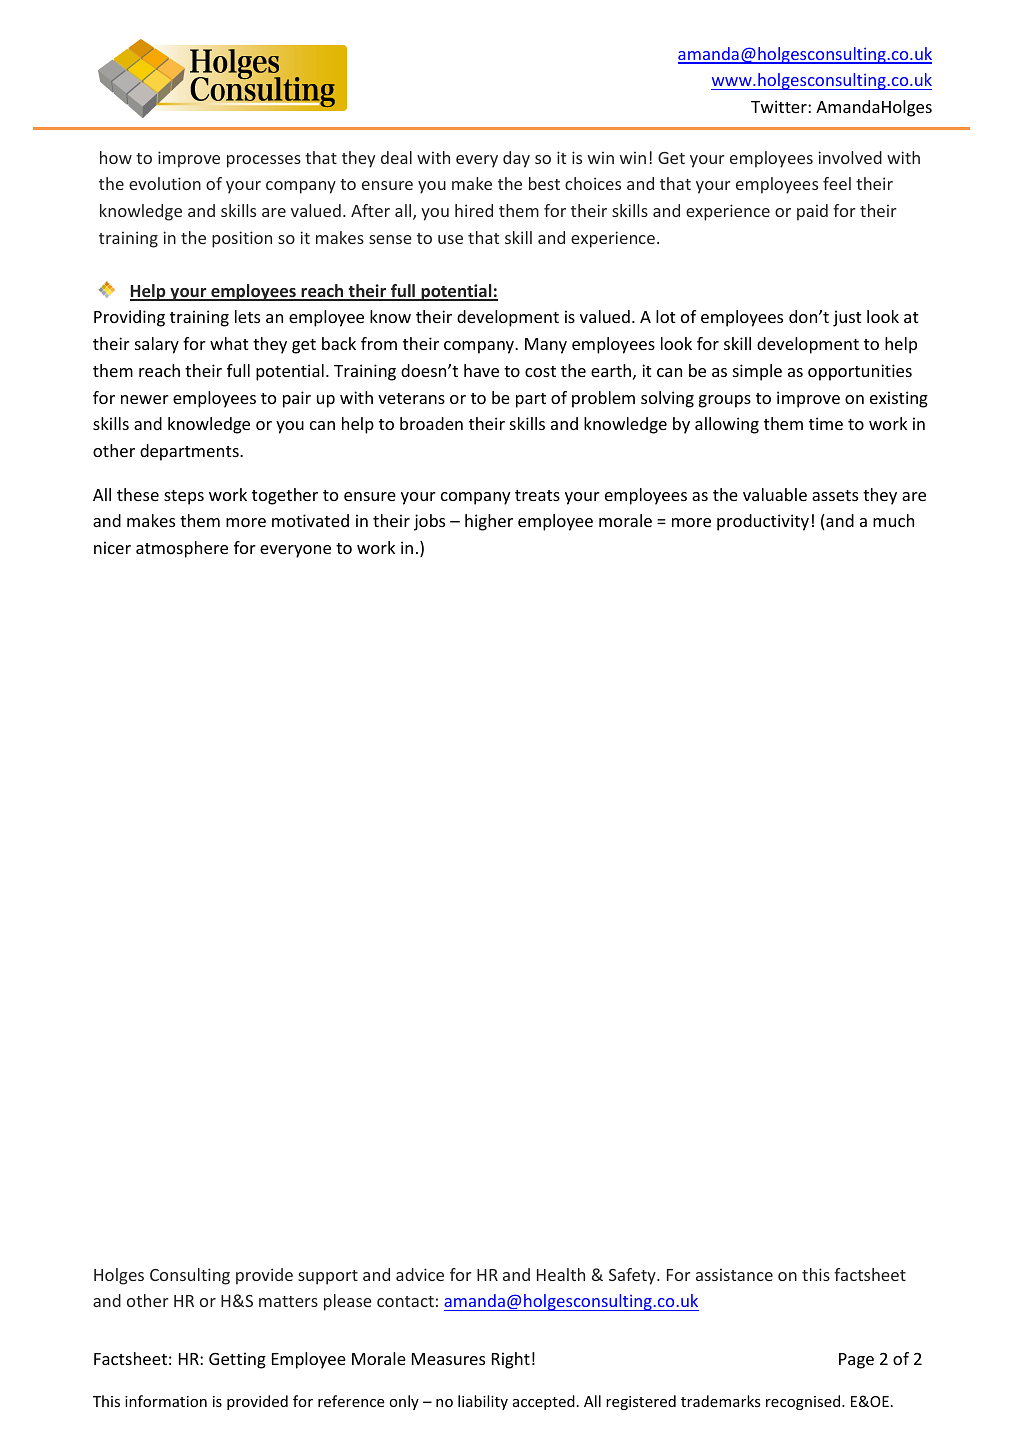  What do you see at coordinates (489, 522) in the image?
I see `higher` at bounding box center [489, 522].
